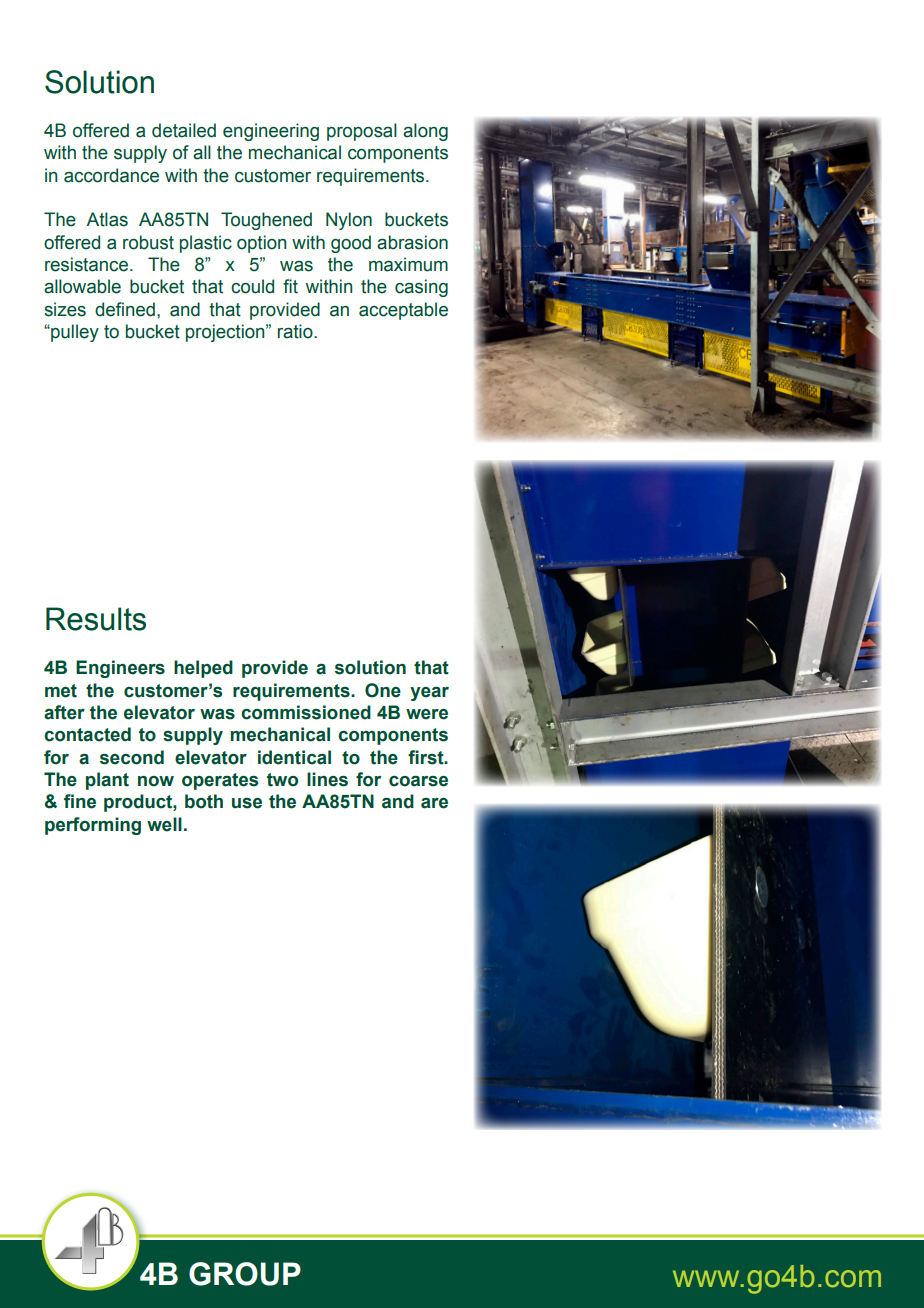 This screenshot has width=924, height=1308. What do you see at coordinates (93, 826) in the screenshot?
I see `performing` at bounding box center [93, 826].
